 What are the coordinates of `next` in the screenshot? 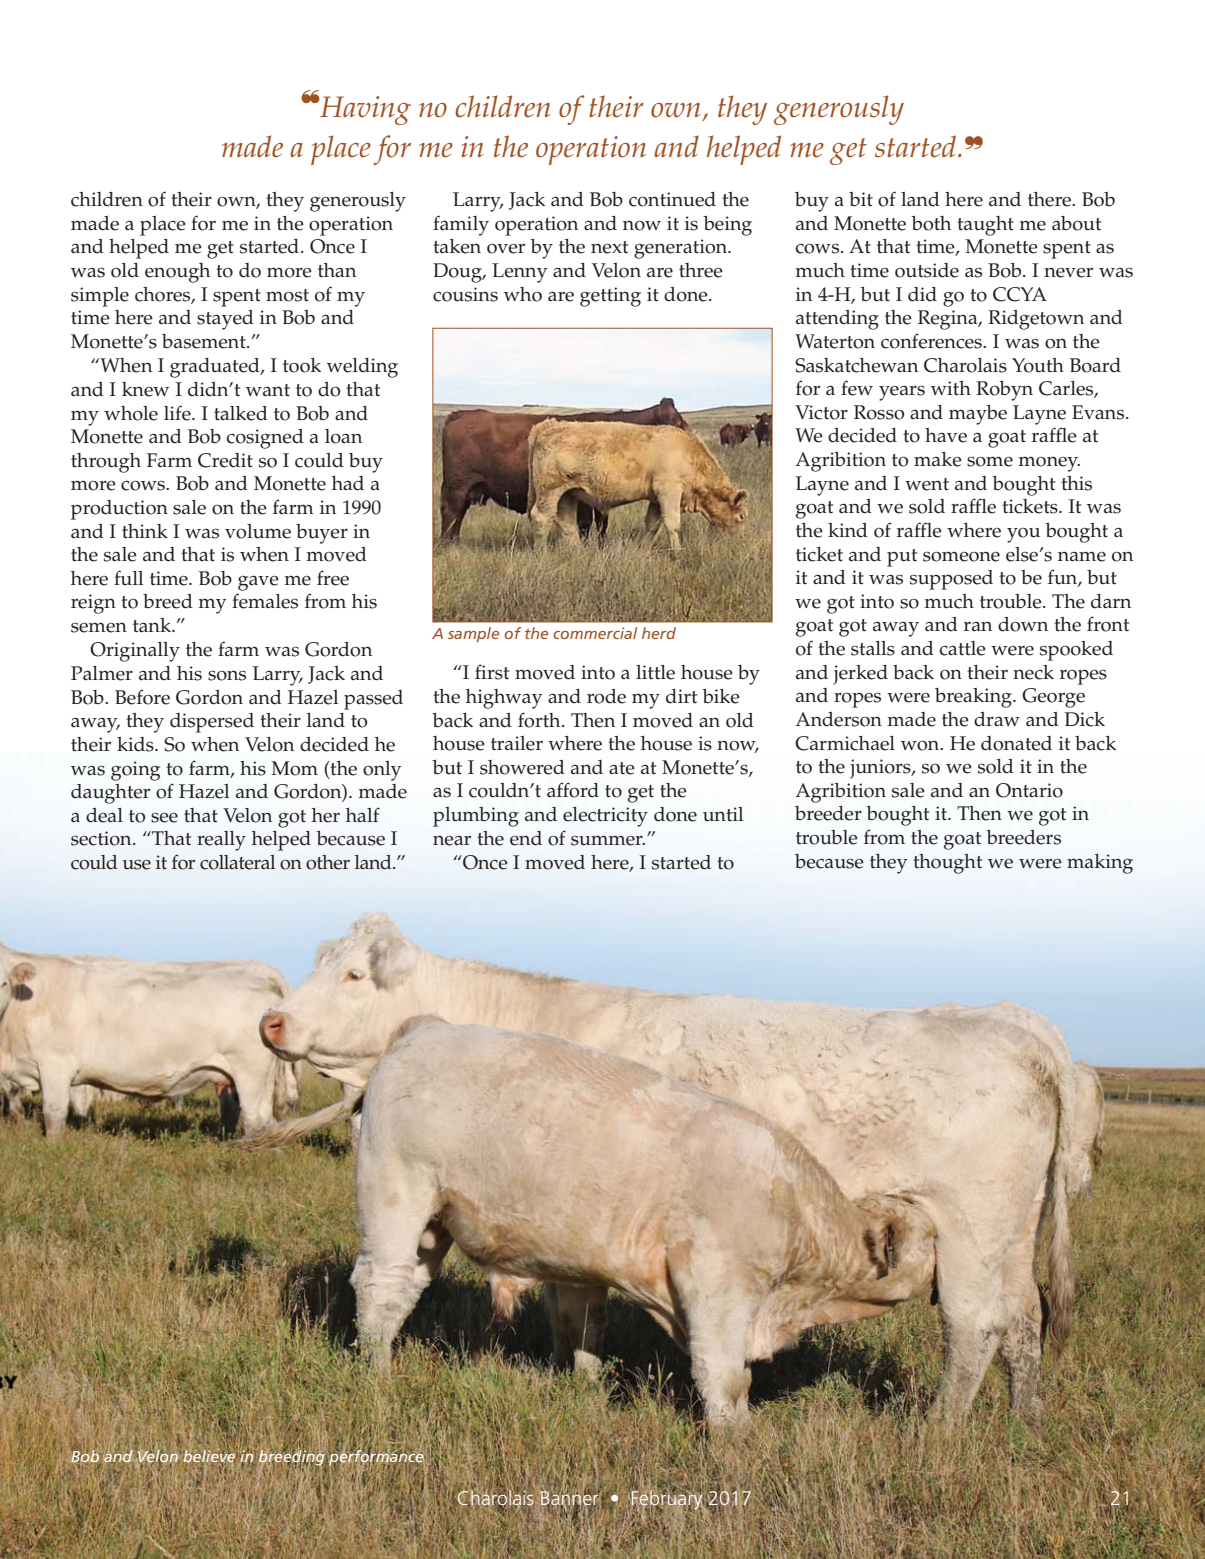 It's located at (609, 247).
